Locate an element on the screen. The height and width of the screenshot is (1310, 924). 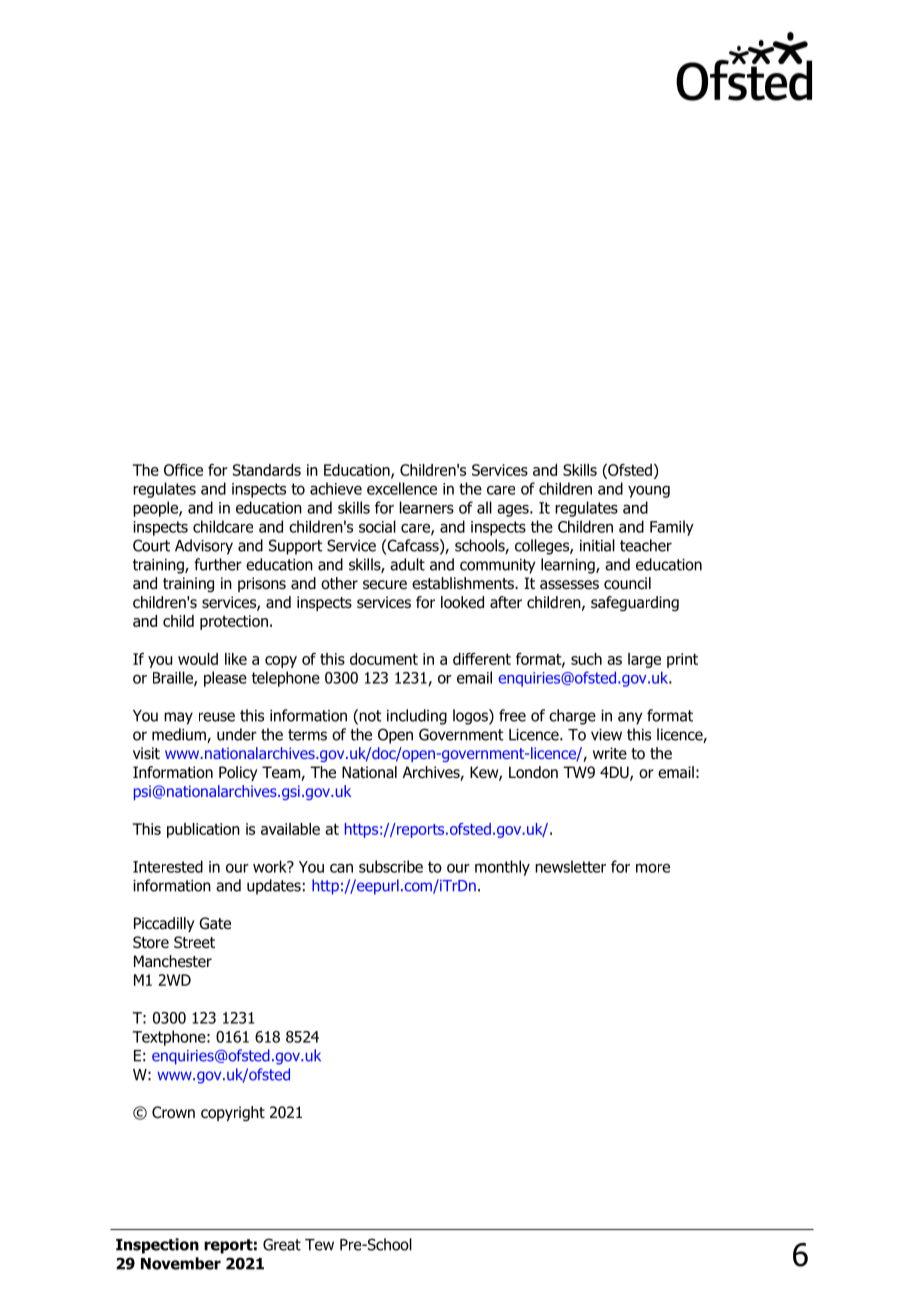
subscribe is located at coordinates (391, 866).
